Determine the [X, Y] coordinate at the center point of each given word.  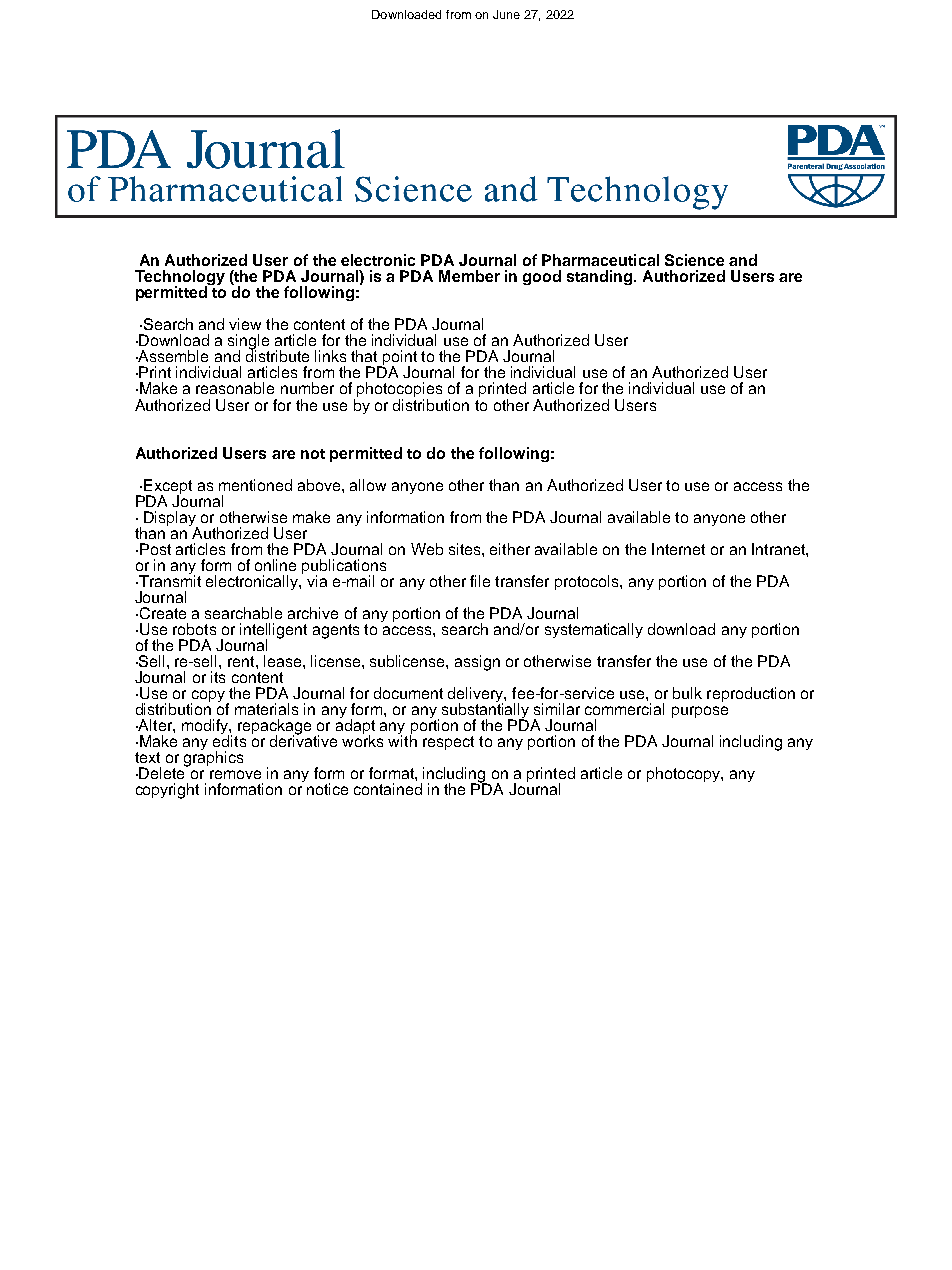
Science [694, 260]
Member [469, 276]
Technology [180, 279]
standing [601, 277]
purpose [700, 712]
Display [171, 520]
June [506, 14]
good [542, 277]
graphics [213, 758]
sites [466, 549]
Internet [678, 549]
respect [448, 743]
